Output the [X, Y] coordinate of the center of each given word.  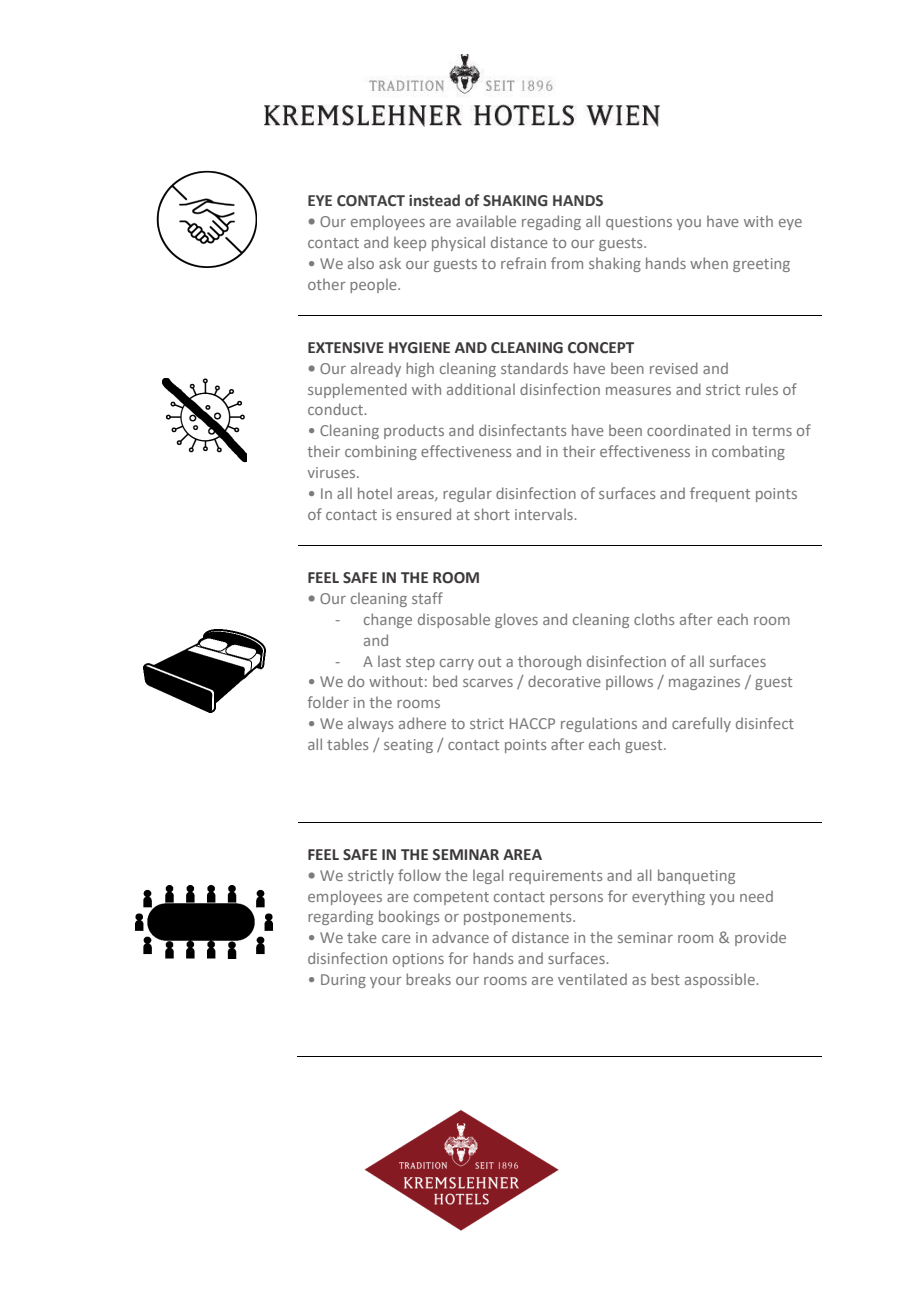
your [386, 982]
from [567, 263]
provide [760, 938]
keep [410, 243]
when [709, 263]
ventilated [592, 979]
